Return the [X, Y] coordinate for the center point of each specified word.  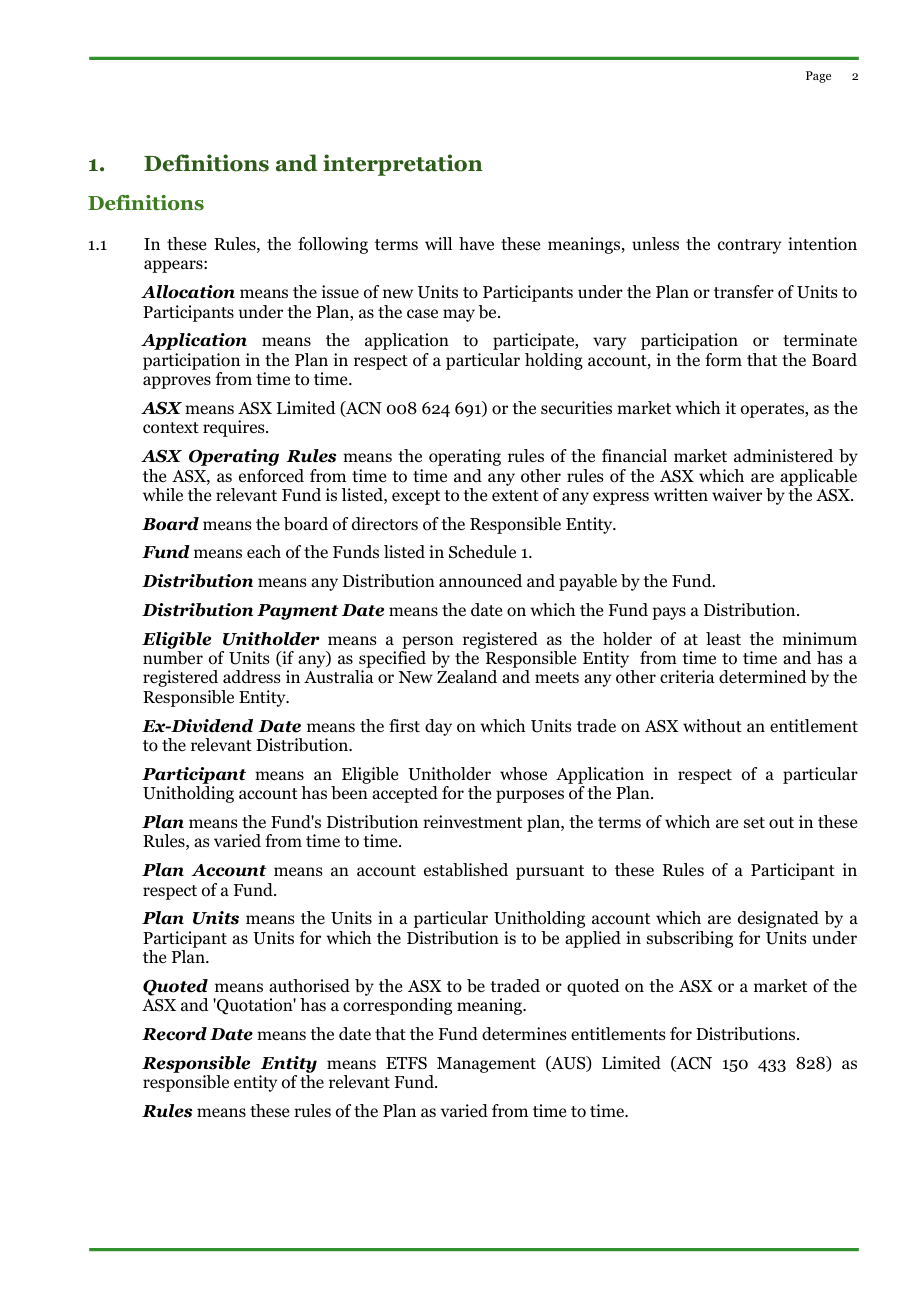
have [476, 243]
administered [783, 456]
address [252, 677]
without [712, 726]
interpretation [403, 165]
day [438, 727]
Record [174, 1034]
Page [818, 77]
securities [576, 408]
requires [235, 428]
